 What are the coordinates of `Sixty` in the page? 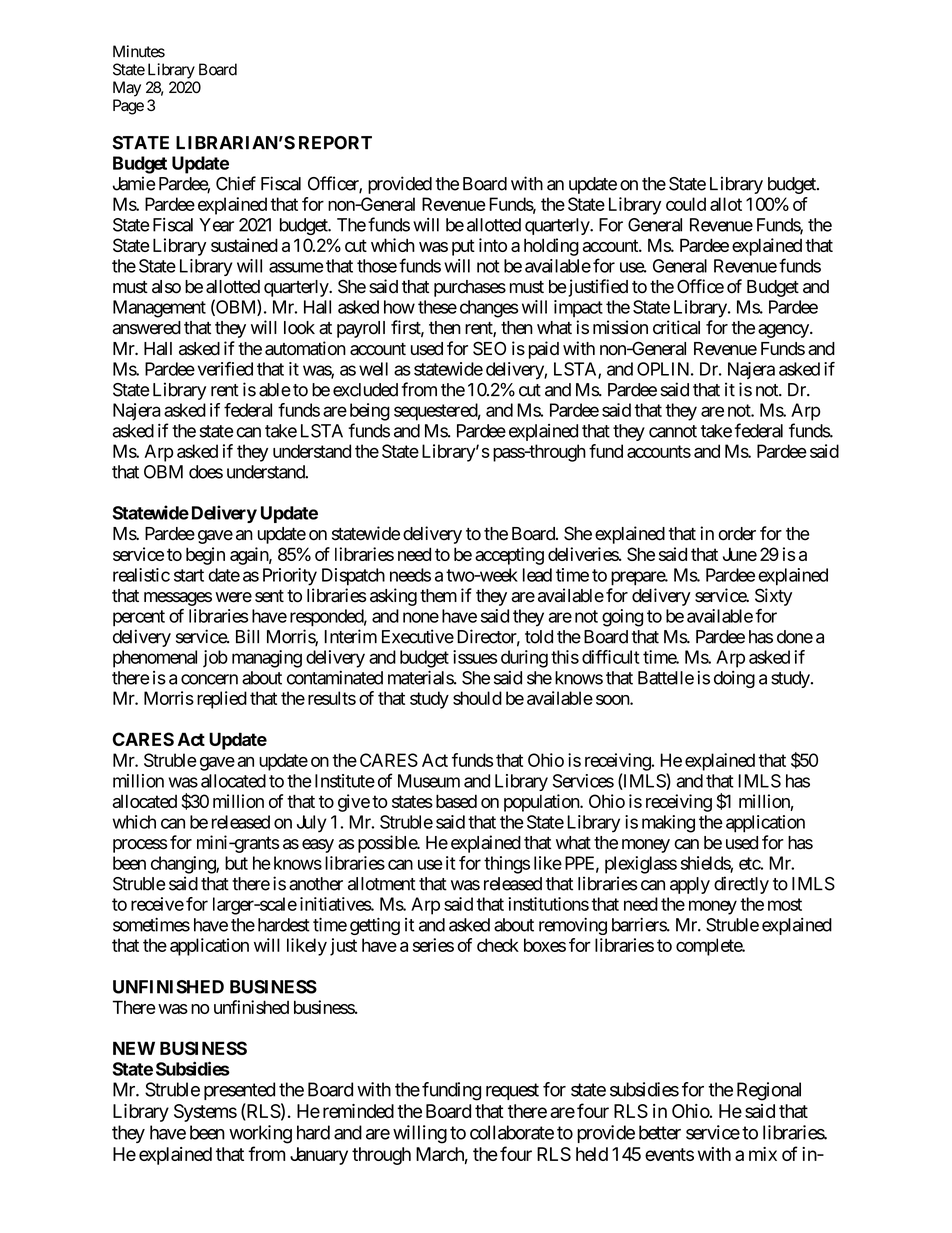 It's located at (773, 597).
